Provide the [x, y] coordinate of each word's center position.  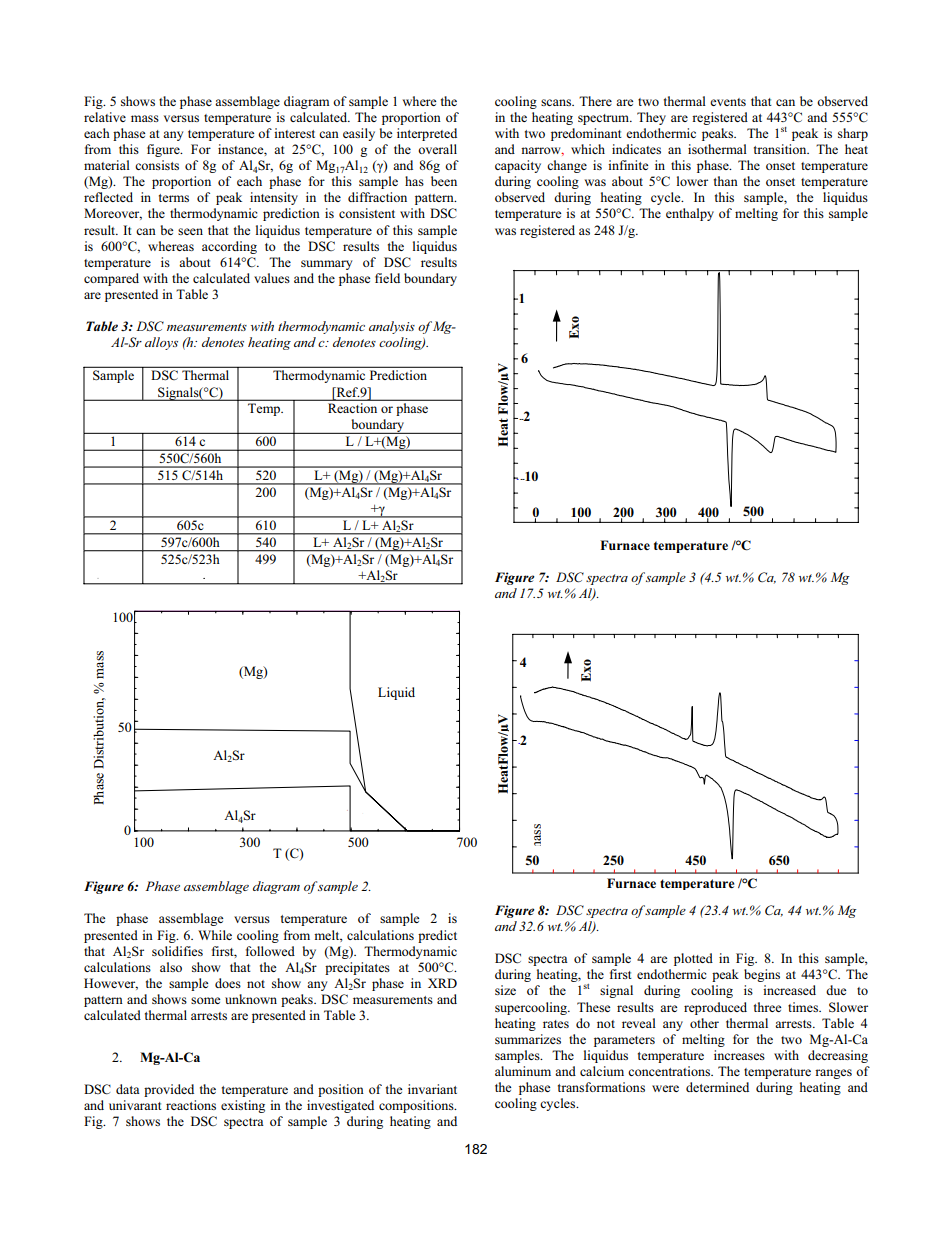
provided [169, 1090]
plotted [693, 959]
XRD [442, 983]
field [387, 278]
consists [157, 165]
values [272, 278]
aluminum [523, 1071]
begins [762, 975]
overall [437, 149]
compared [111, 279]
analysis [392, 327]
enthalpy [690, 214]
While [215, 935]
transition [781, 149]
